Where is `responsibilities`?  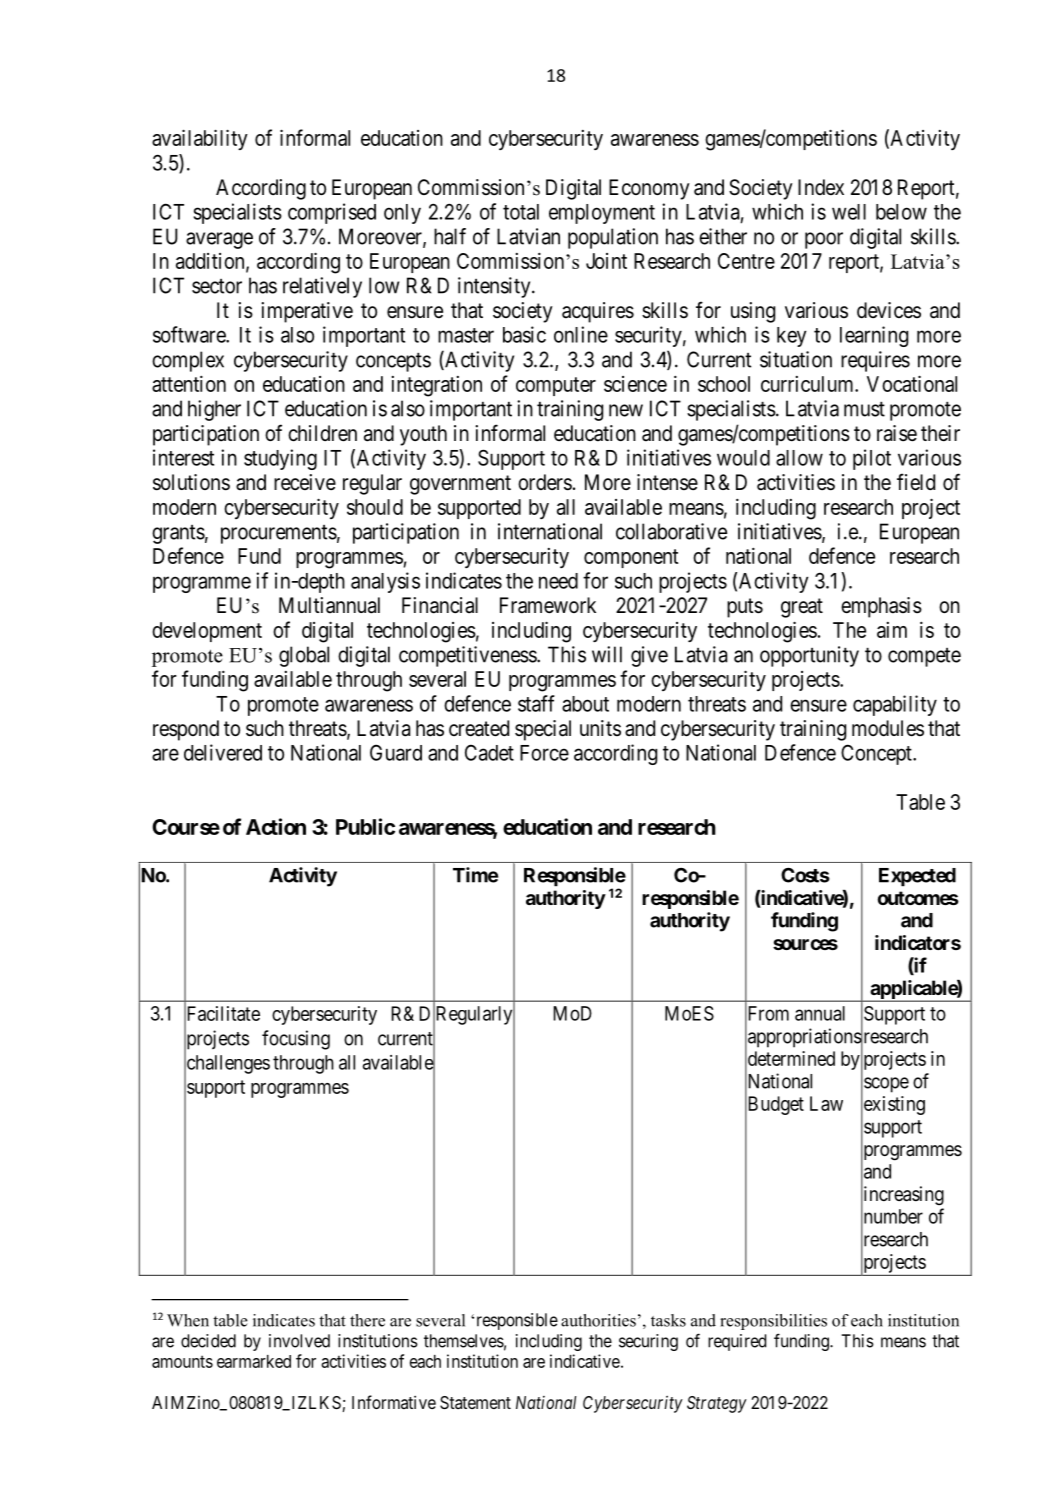
responsibilities is located at coordinates (773, 1322).
